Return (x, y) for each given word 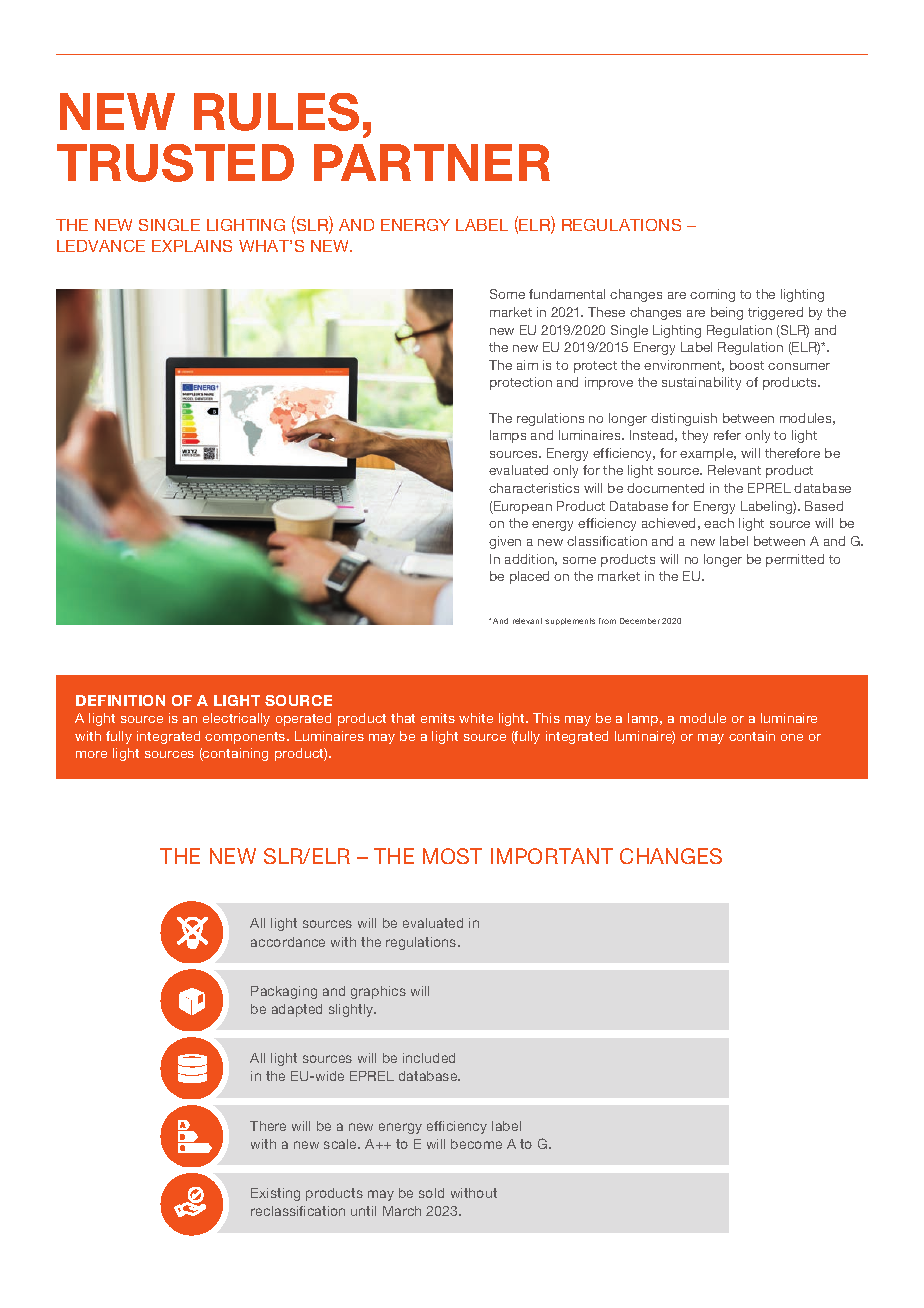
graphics (378, 992)
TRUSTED (175, 163)
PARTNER (432, 162)
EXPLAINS (192, 246)
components (246, 738)
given (505, 542)
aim (527, 365)
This (546, 718)
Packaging (284, 992)
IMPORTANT (552, 856)
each (719, 523)
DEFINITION (120, 700)
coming (712, 295)
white (476, 718)
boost (747, 365)
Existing (275, 1194)
